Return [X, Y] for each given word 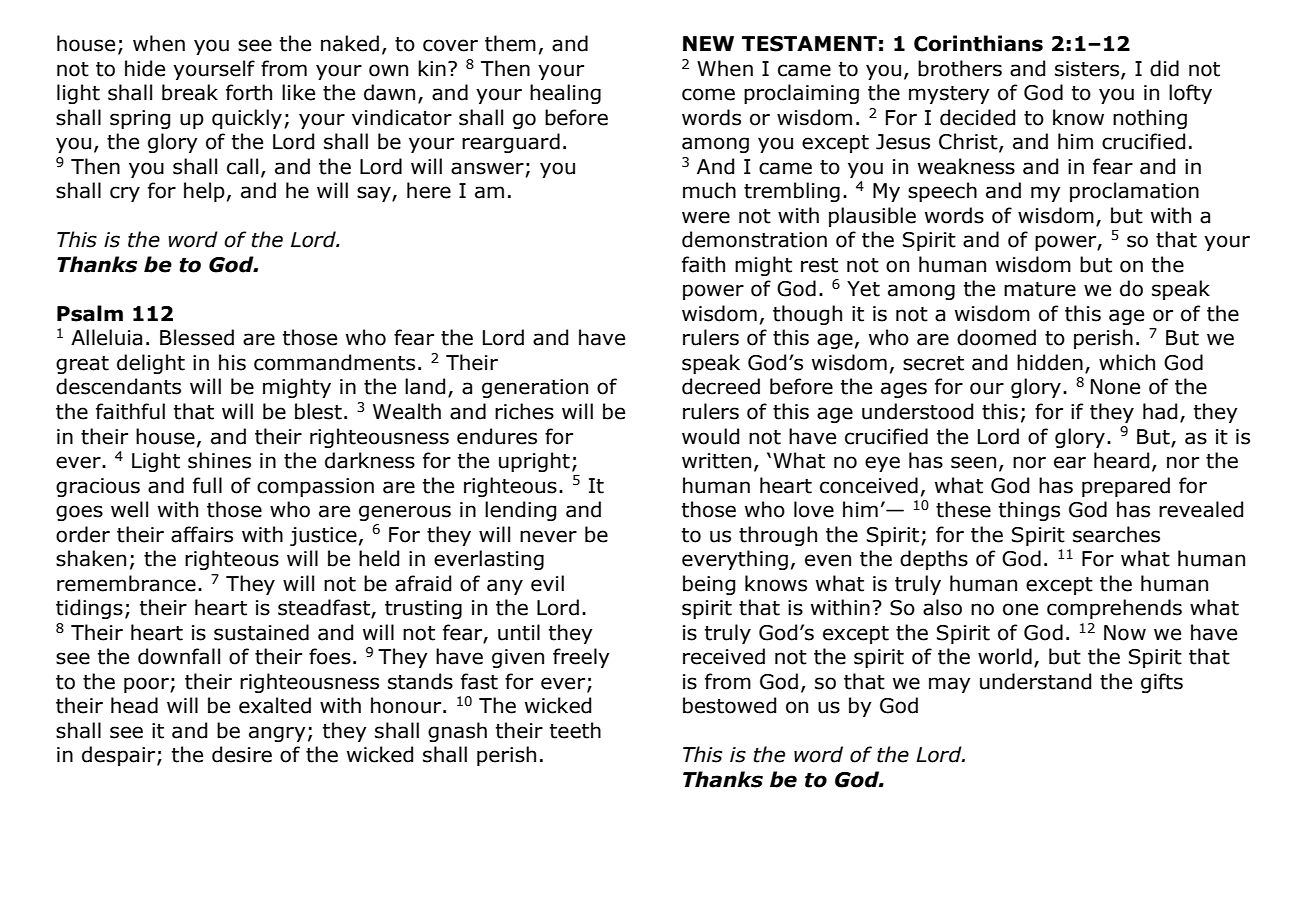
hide [145, 68]
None [1115, 387]
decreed [721, 386]
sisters [1088, 69]
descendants [118, 386]
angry [277, 734]
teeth [575, 730]
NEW [708, 43]
